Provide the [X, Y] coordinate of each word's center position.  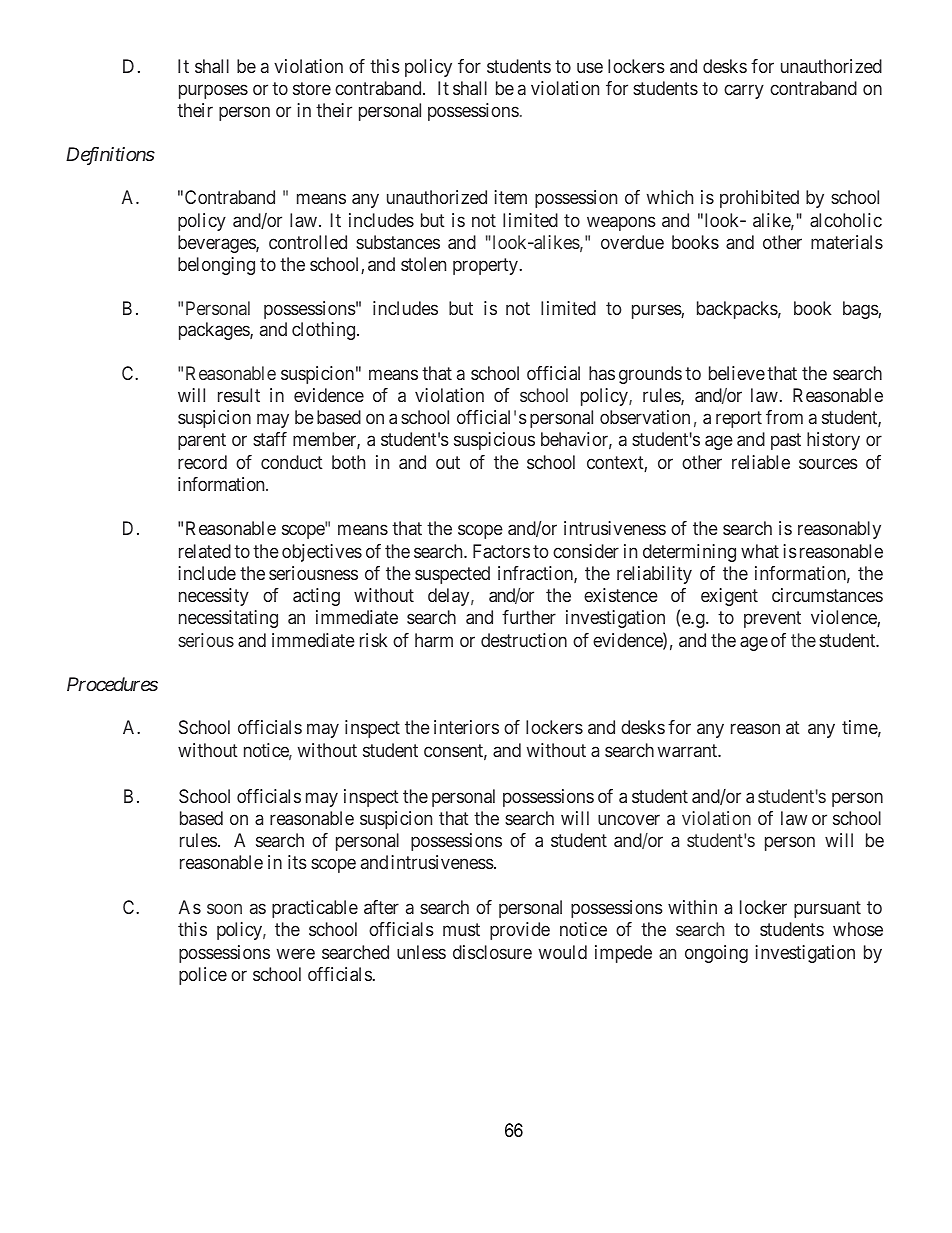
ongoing [716, 954]
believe [737, 373]
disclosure [492, 952]
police [203, 976]
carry [744, 91]
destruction [524, 640]
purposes [213, 91]
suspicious [494, 441]
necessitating [228, 619]
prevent [772, 620]
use [590, 68]
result [239, 395]
